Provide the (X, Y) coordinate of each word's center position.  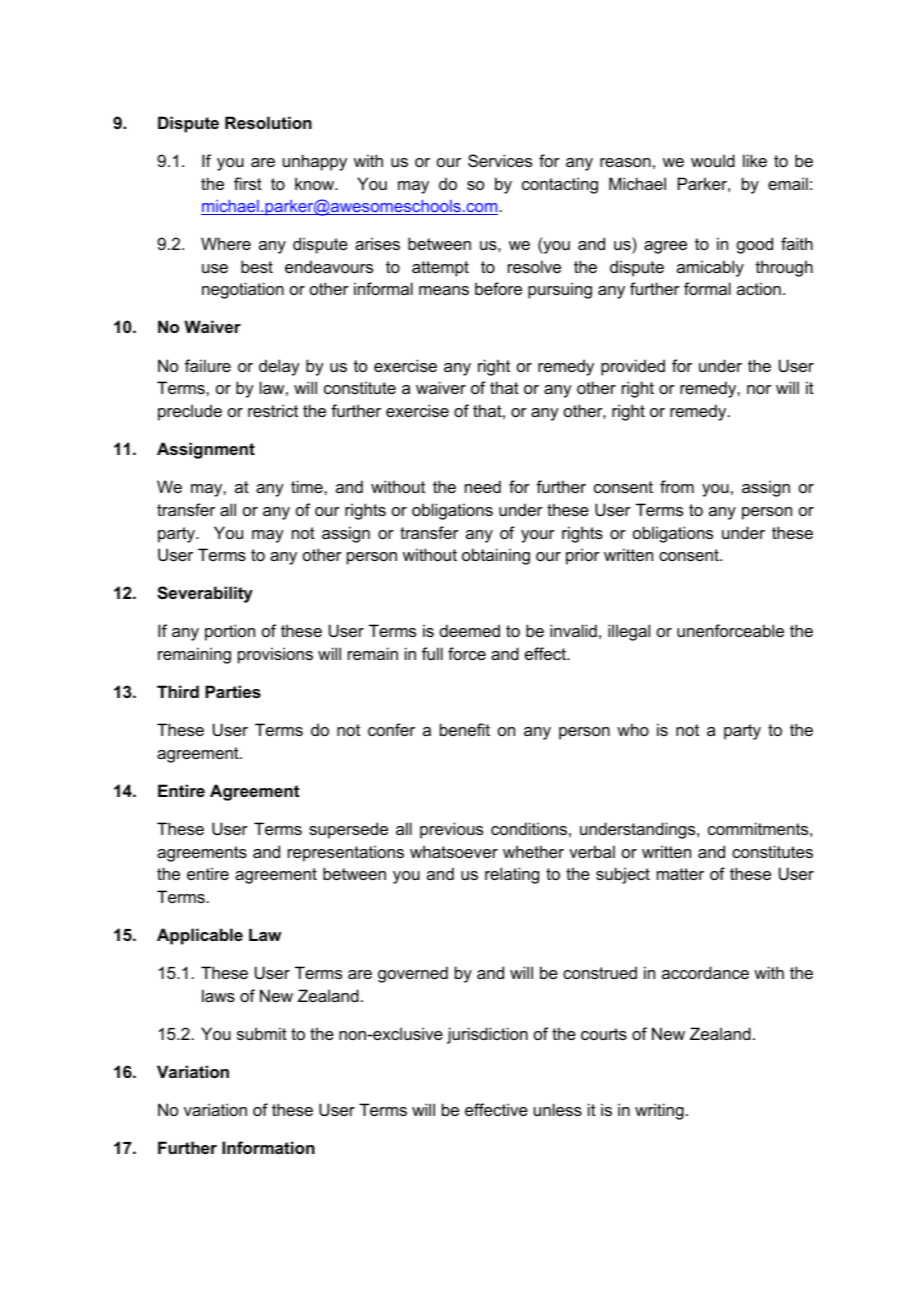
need (483, 486)
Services (500, 160)
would (713, 160)
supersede (348, 830)
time (308, 486)
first (248, 183)
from (677, 486)
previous (451, 830)
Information (268, 1147)
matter (680, 874)
